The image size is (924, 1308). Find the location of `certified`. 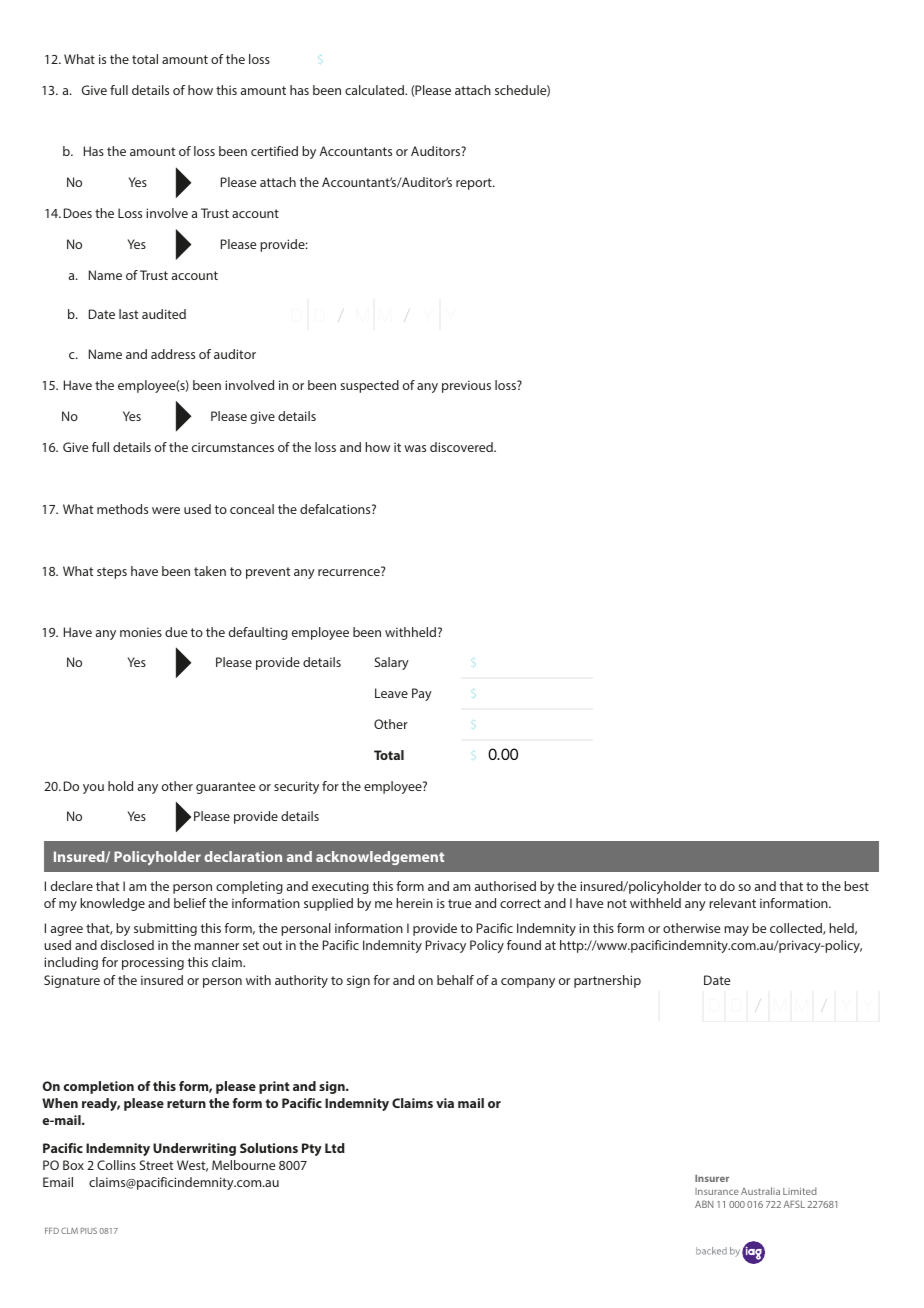

certified is located at coordinates (274, 151).
